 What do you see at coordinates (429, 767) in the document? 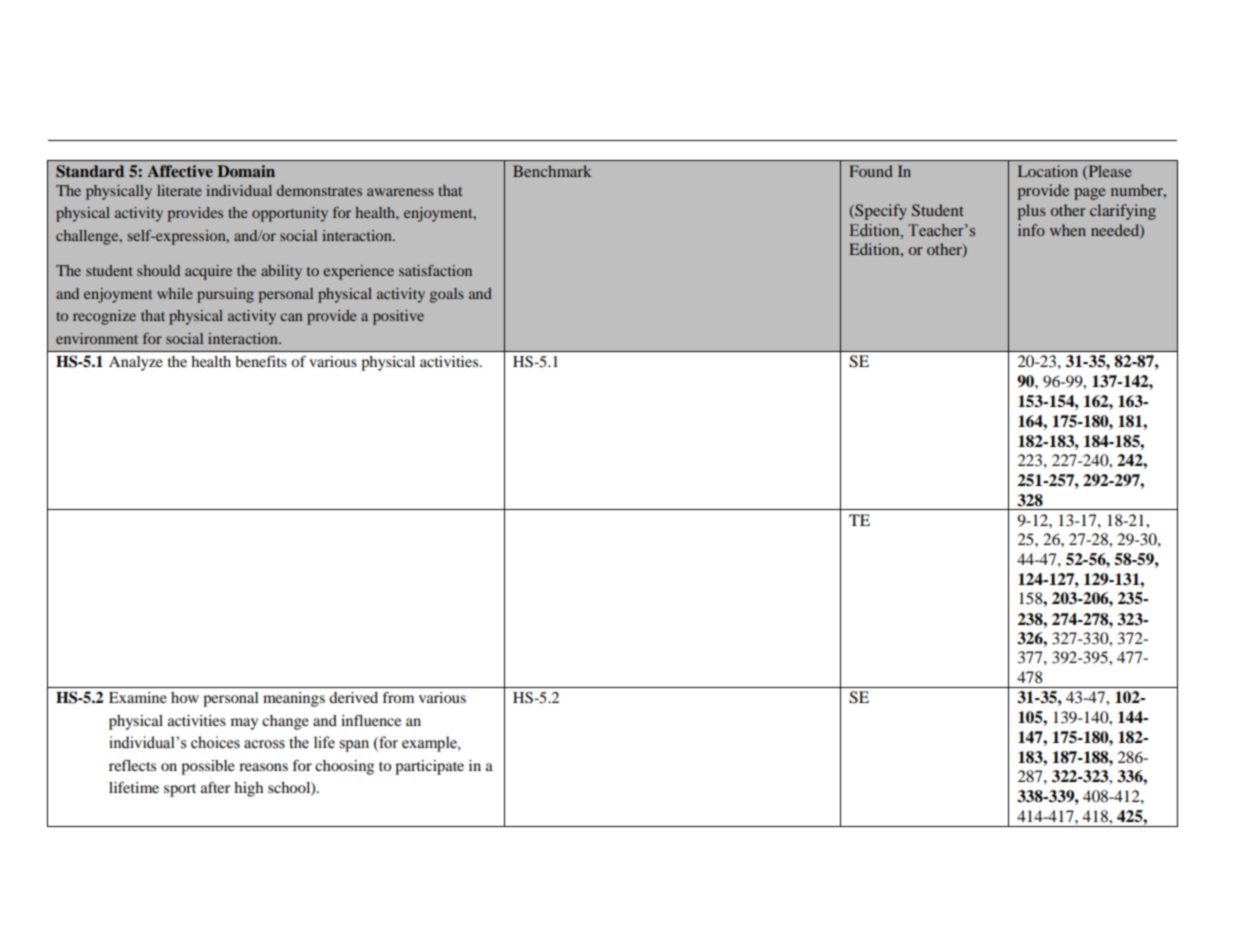
I see `participate` at bounding box center [429, 767].
